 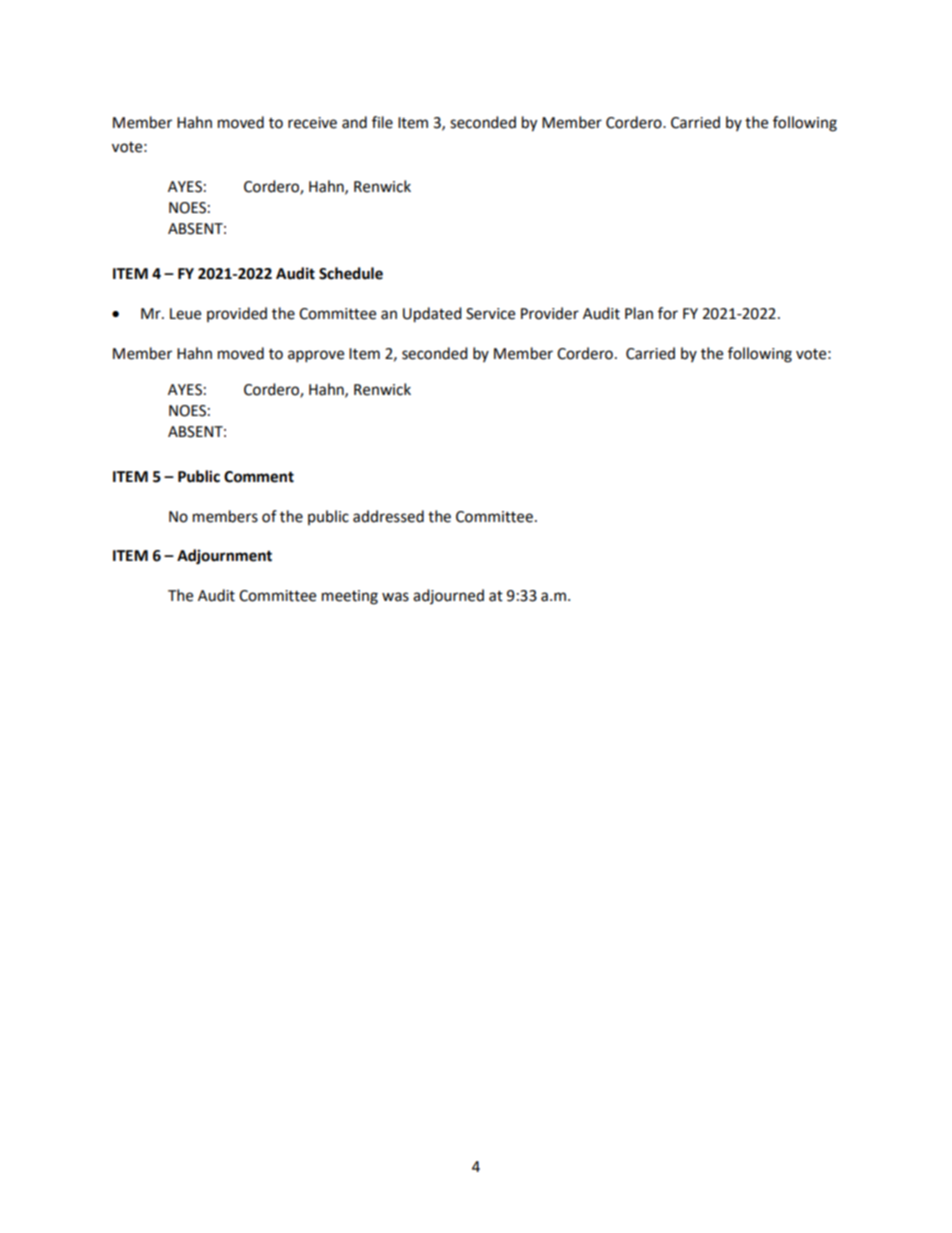 What do you see at coordinates (351, 273) in the image?
I see `Schedule` at bounding box center [351, 273].
